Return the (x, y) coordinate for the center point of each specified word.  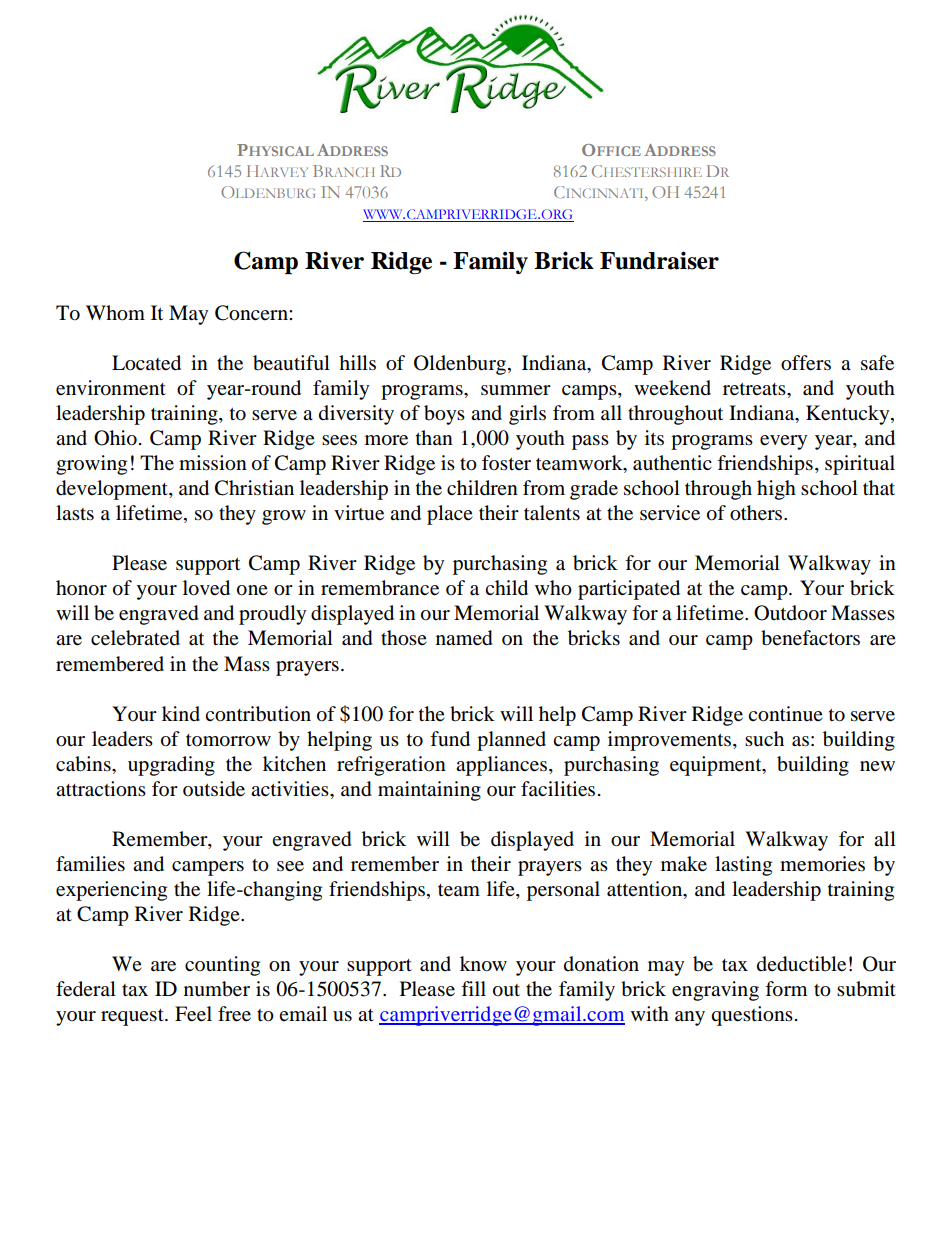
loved (206, 588)
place (450, 515)
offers (806, 363)
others (756, 513)
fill (473, 988)
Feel (193, 1014)
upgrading (171, 766)
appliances (501, 766)
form (786, 989)
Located (146, 363)
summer (516, 390)
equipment (717, 766)
